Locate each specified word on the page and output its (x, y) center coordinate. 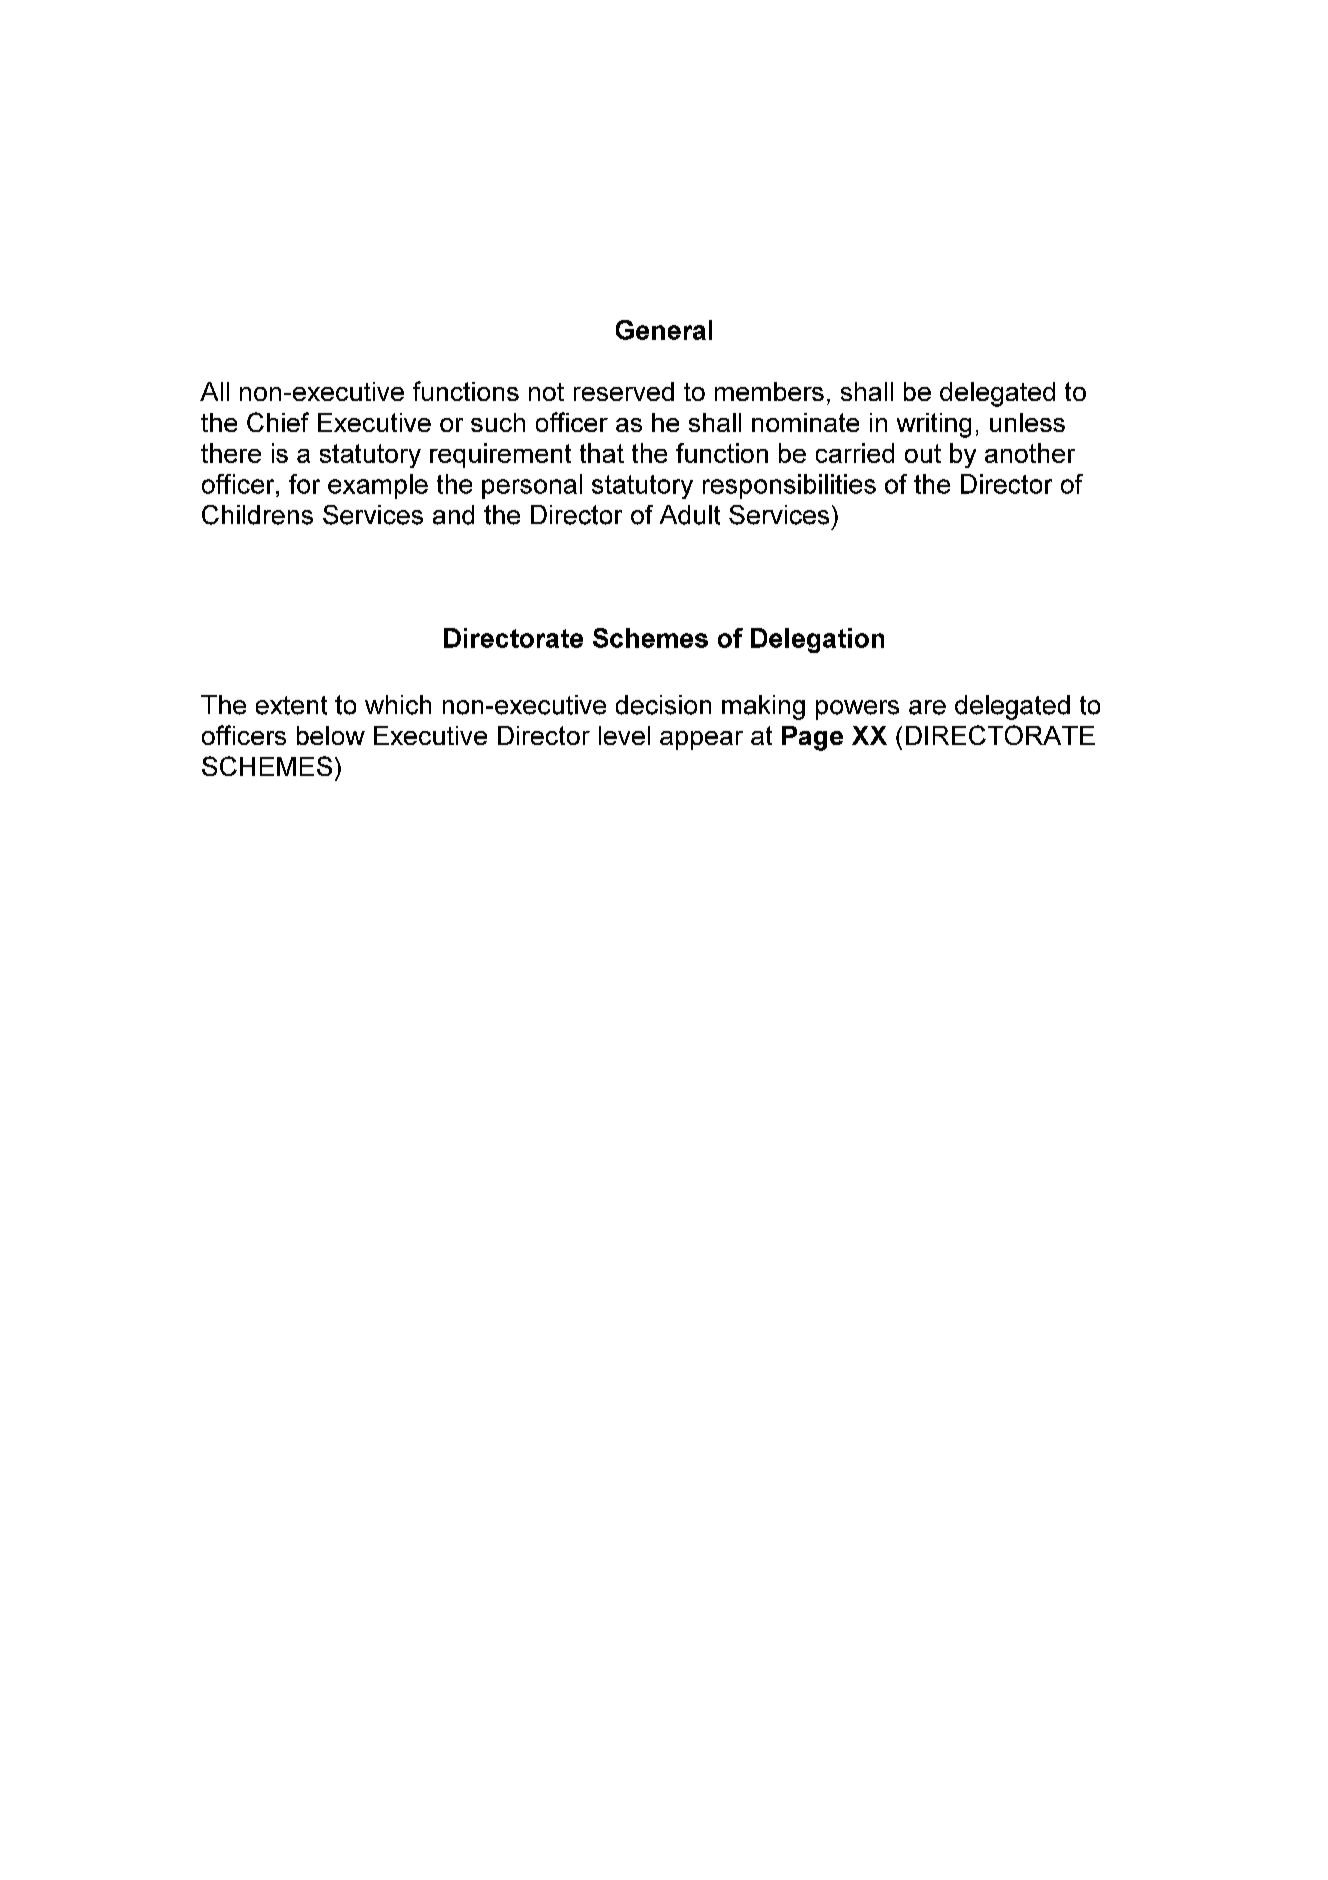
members (769, 391)
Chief (278, 422)
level (624, 735)
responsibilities (789, 486)
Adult (690, 515)
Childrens (257, 515)
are (927, 707)
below (331, 735)
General (664, 330)
